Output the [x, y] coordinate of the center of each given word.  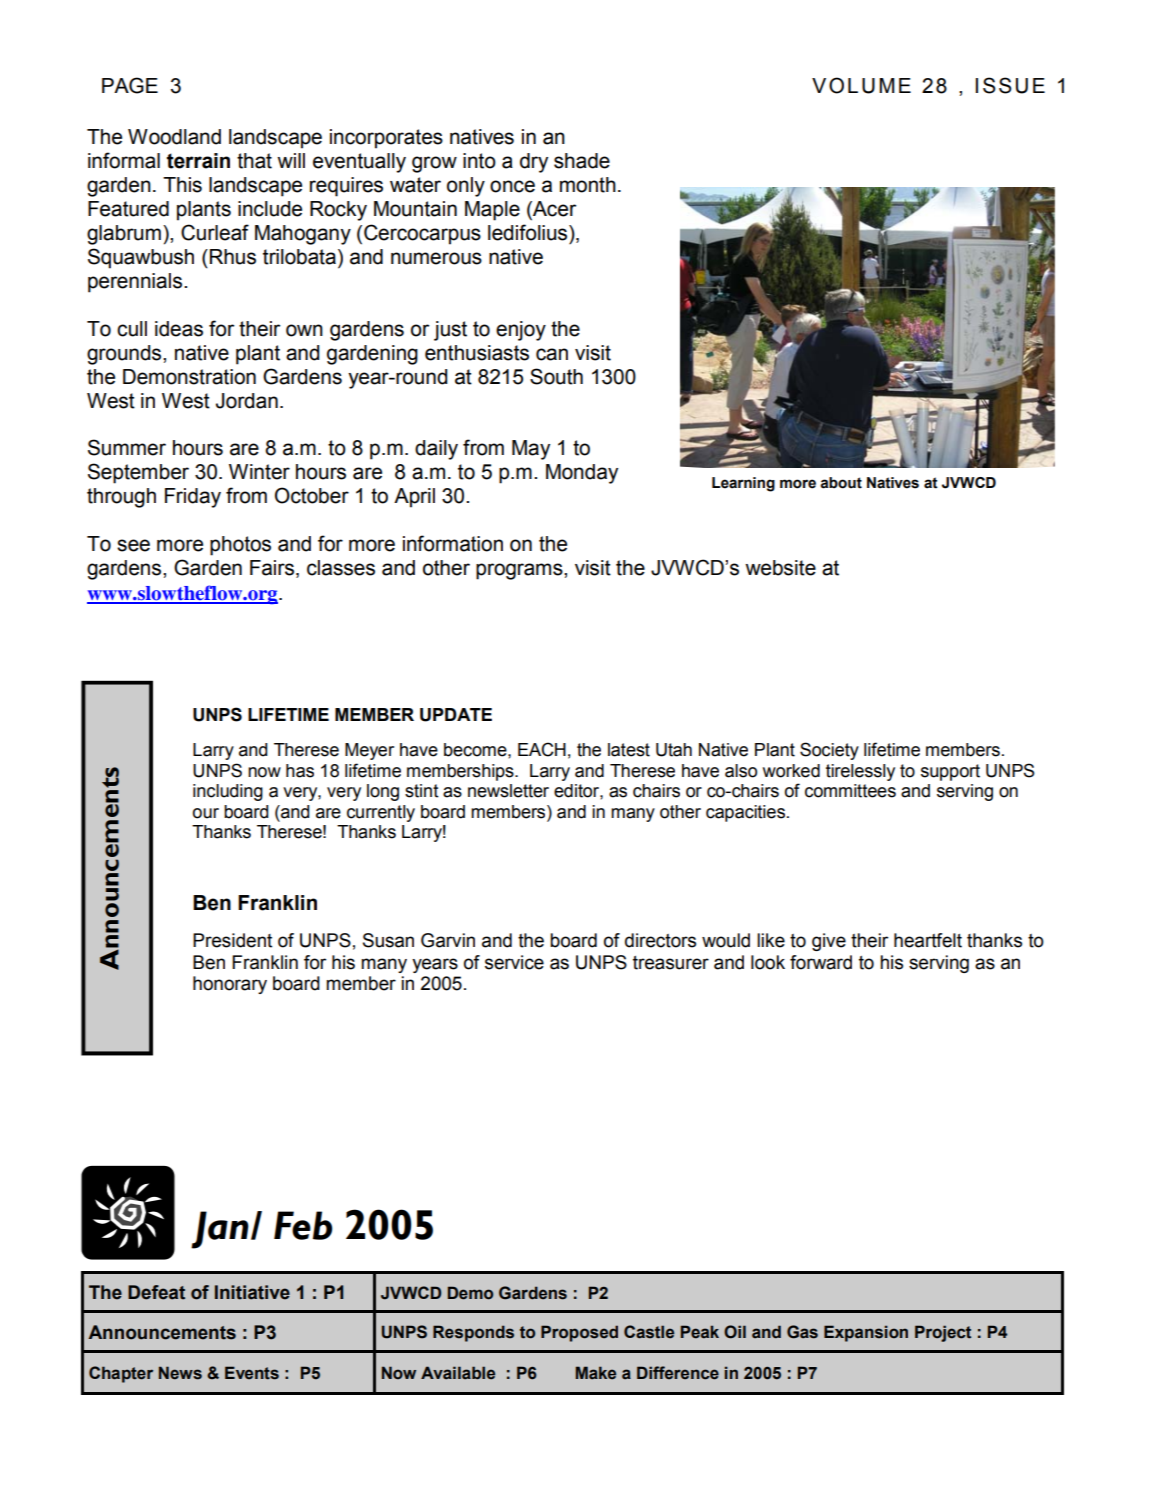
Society [829, 751]
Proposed [579, 1333]
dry [534, 163]
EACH [542, 749]
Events [252, 1373]
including [228, 792]
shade [582, 161]
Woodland [174, 137]
